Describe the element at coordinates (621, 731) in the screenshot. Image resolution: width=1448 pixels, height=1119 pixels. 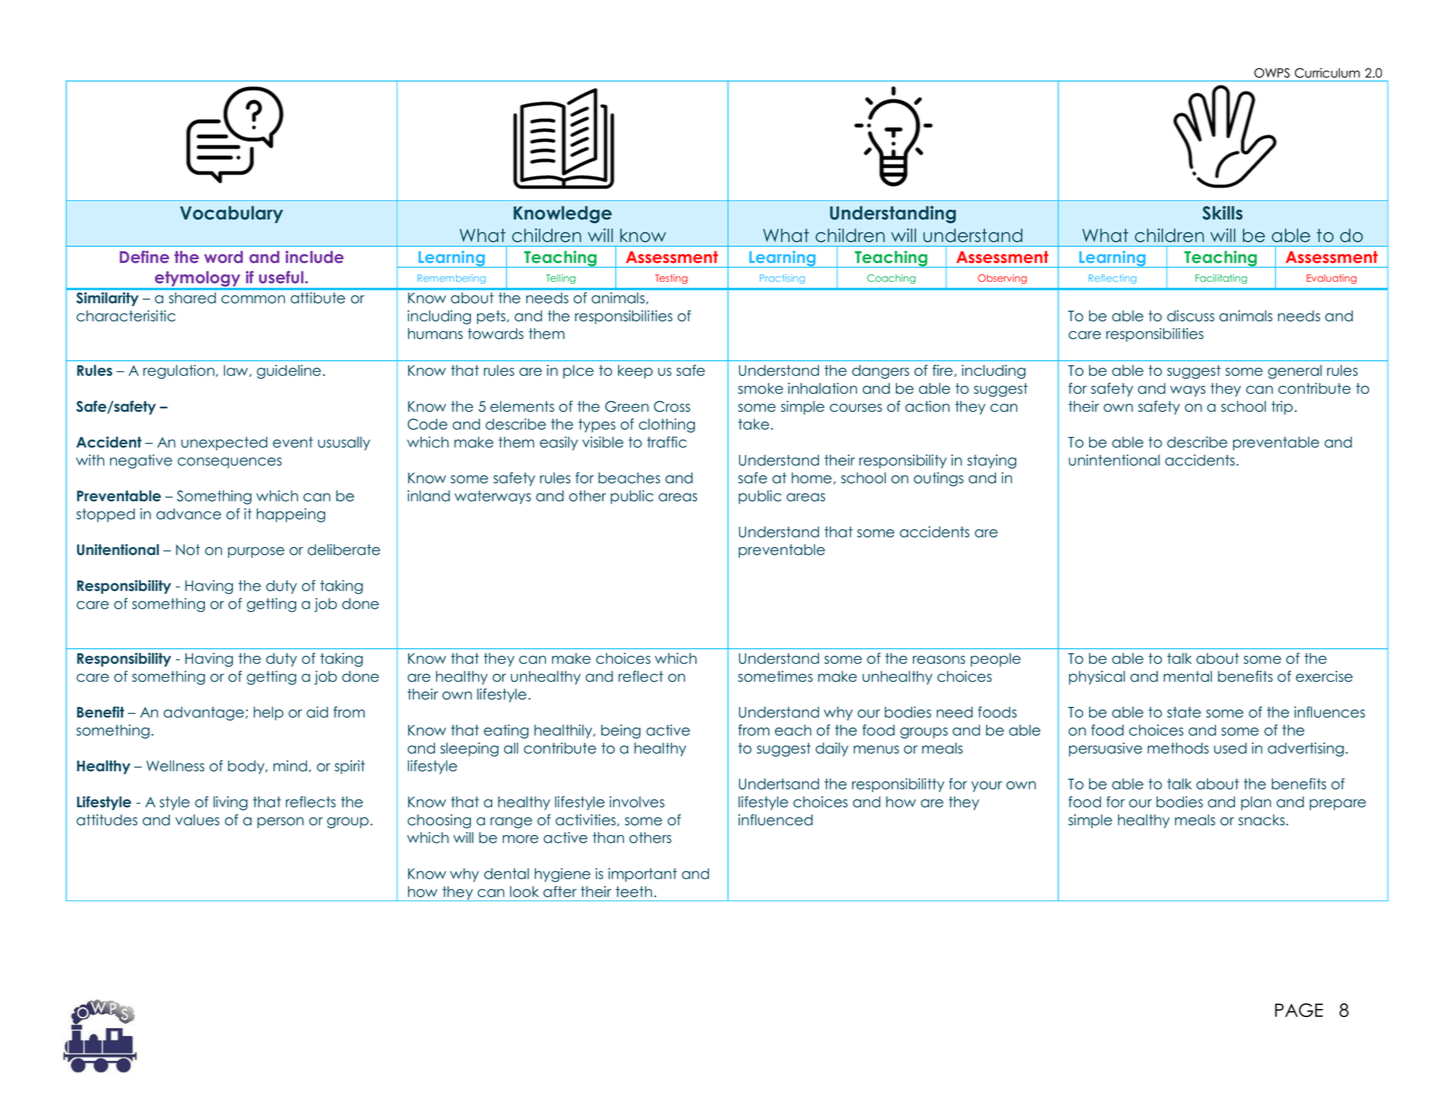
I see `being` at that location.
